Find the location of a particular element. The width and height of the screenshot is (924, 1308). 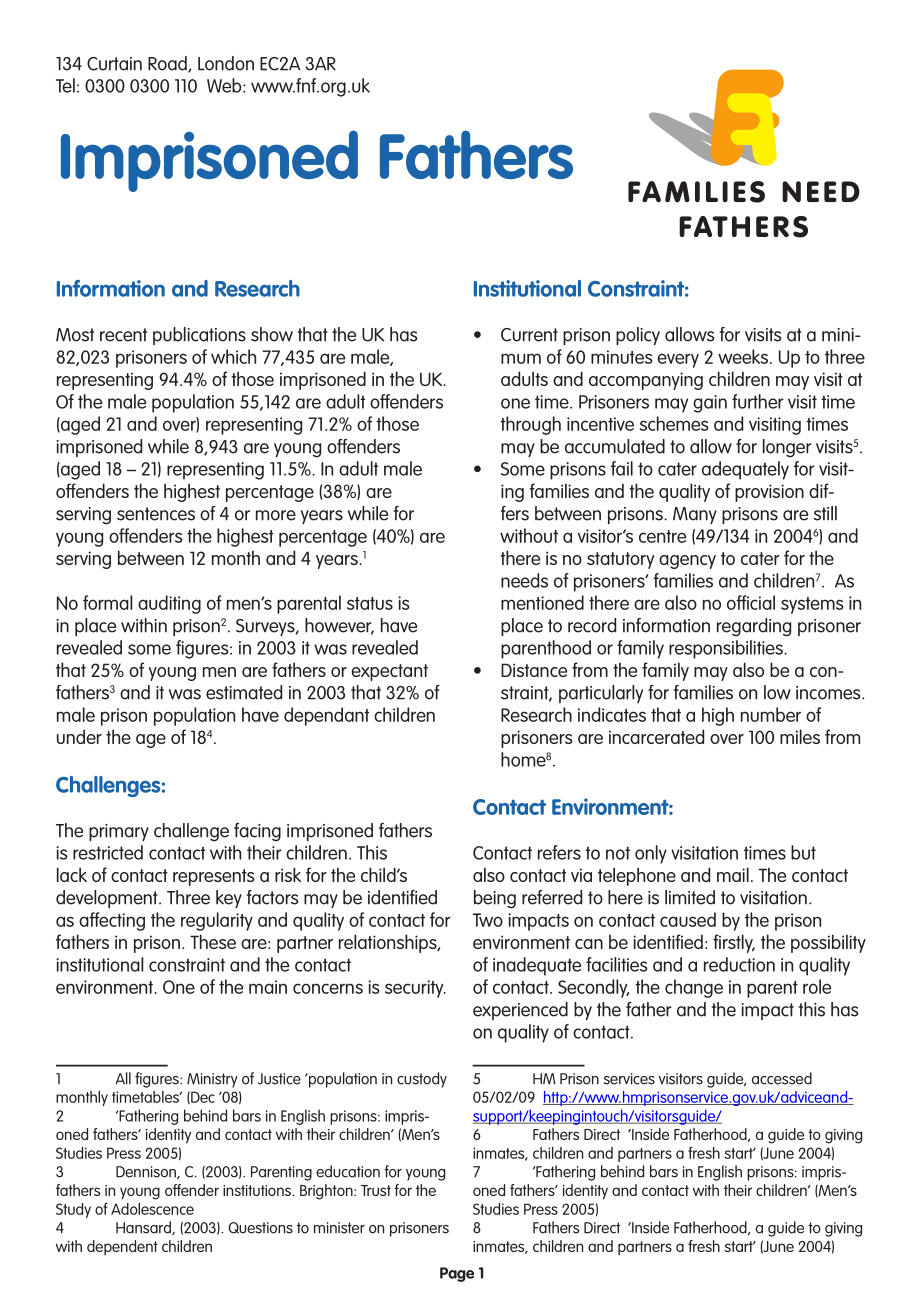

security is located at coordinates (415, 989).
